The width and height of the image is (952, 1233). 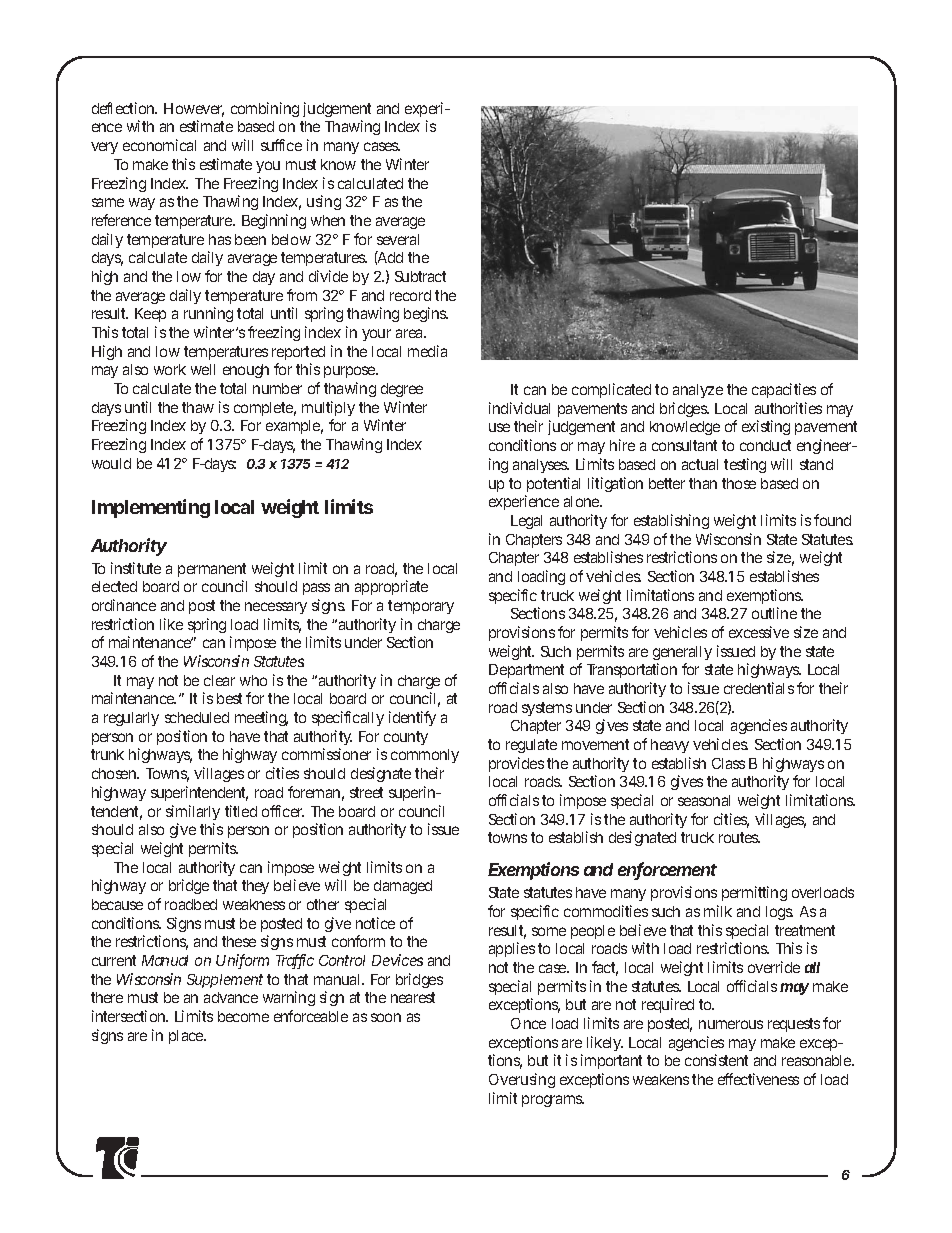 What do you see at coordinates (728, 763) in the image?
I see `Class` at bounding box center [728, 763].
